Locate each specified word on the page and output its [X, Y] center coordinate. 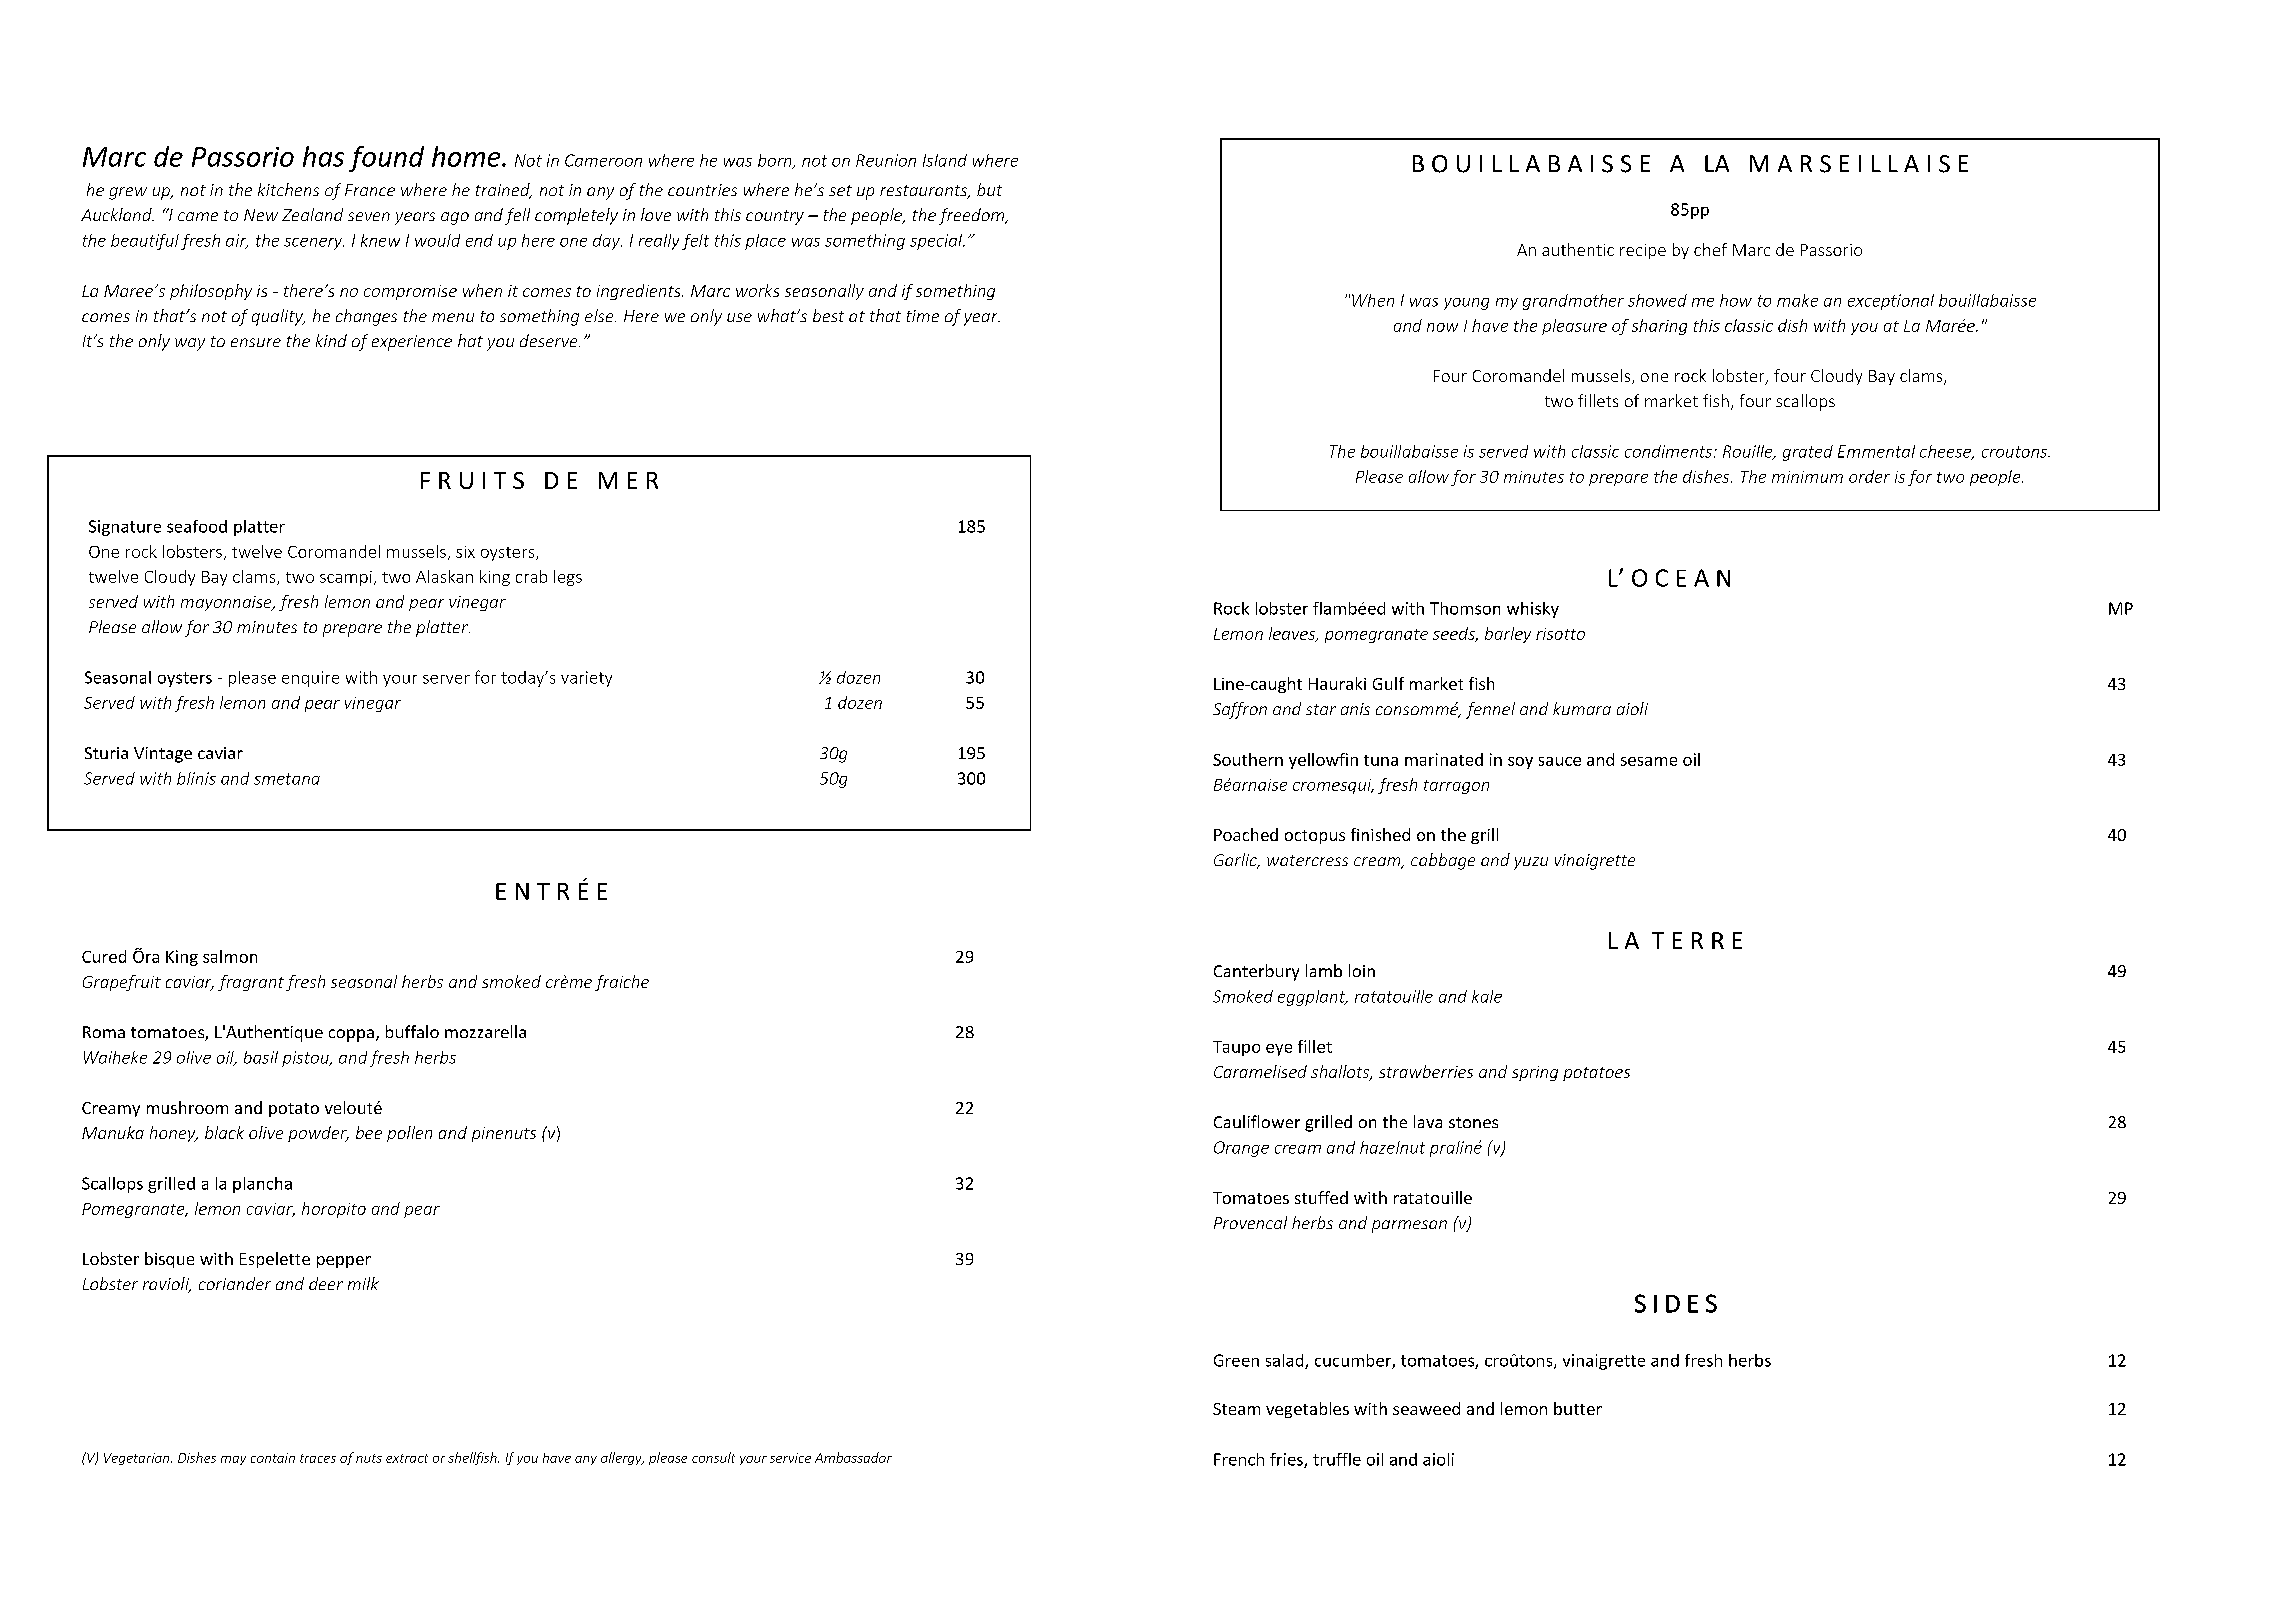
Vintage [163, 755]
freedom [973, 216]
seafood [197, 526]
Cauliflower [1257, 1121]
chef [1710, 249]
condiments [1668, 451]
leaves [1293, 634]
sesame [1649, 761]
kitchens [288, 189]
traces [318, 1458]
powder [318, 1134]
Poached [1246, 834]
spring [1535, 1073]
